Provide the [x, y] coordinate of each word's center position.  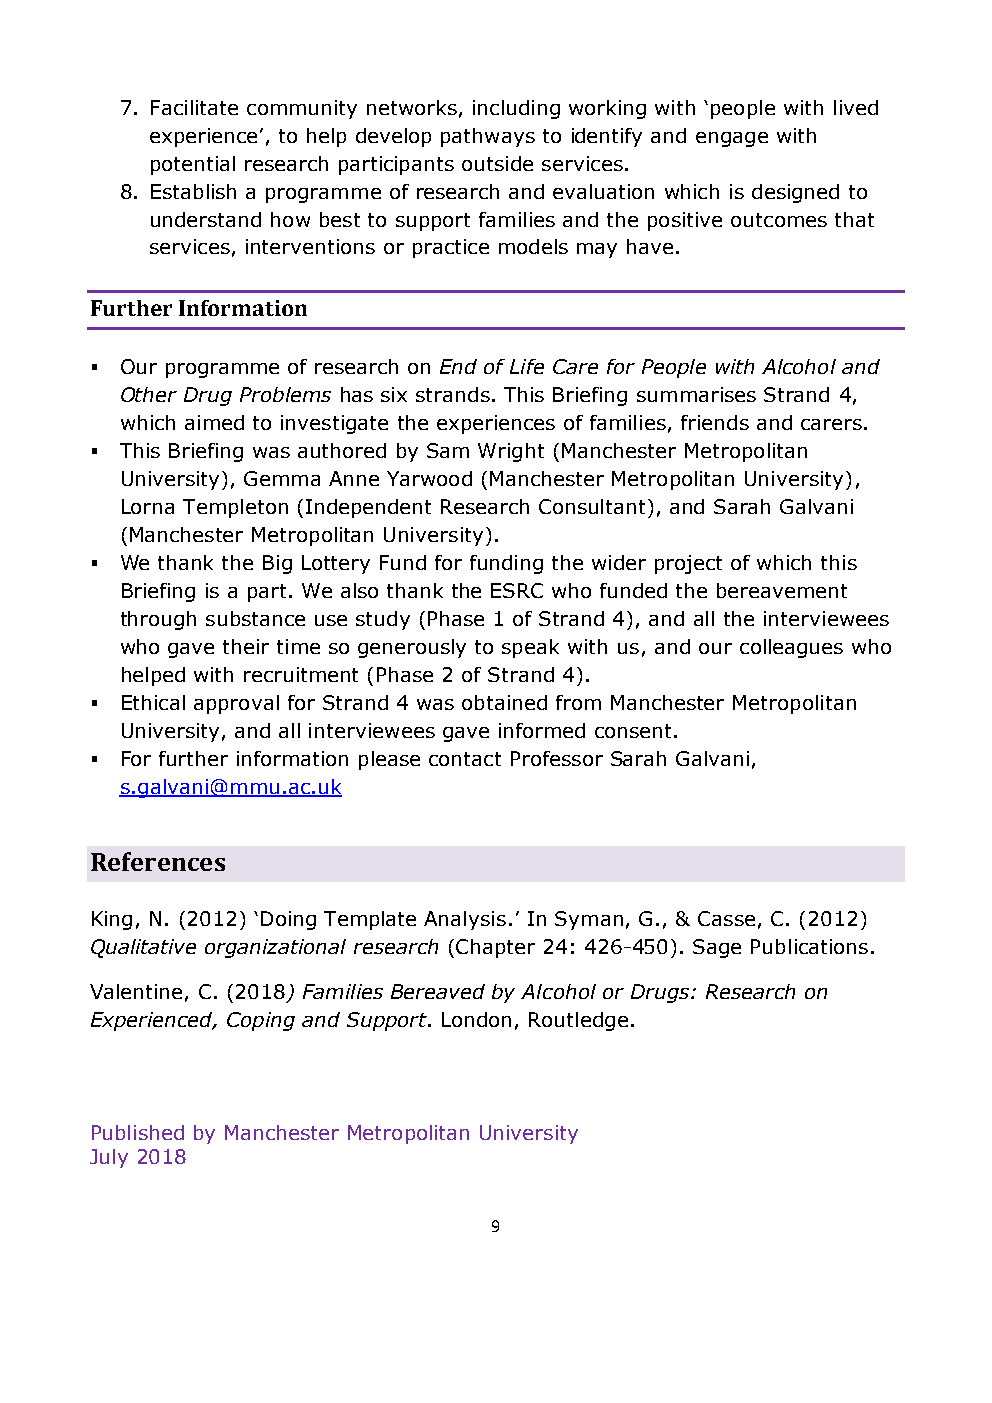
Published [138, 1132]
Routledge [578, 1021]
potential [193, 165]
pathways [488, 137]
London [476, 1019]
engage [732, 139]
